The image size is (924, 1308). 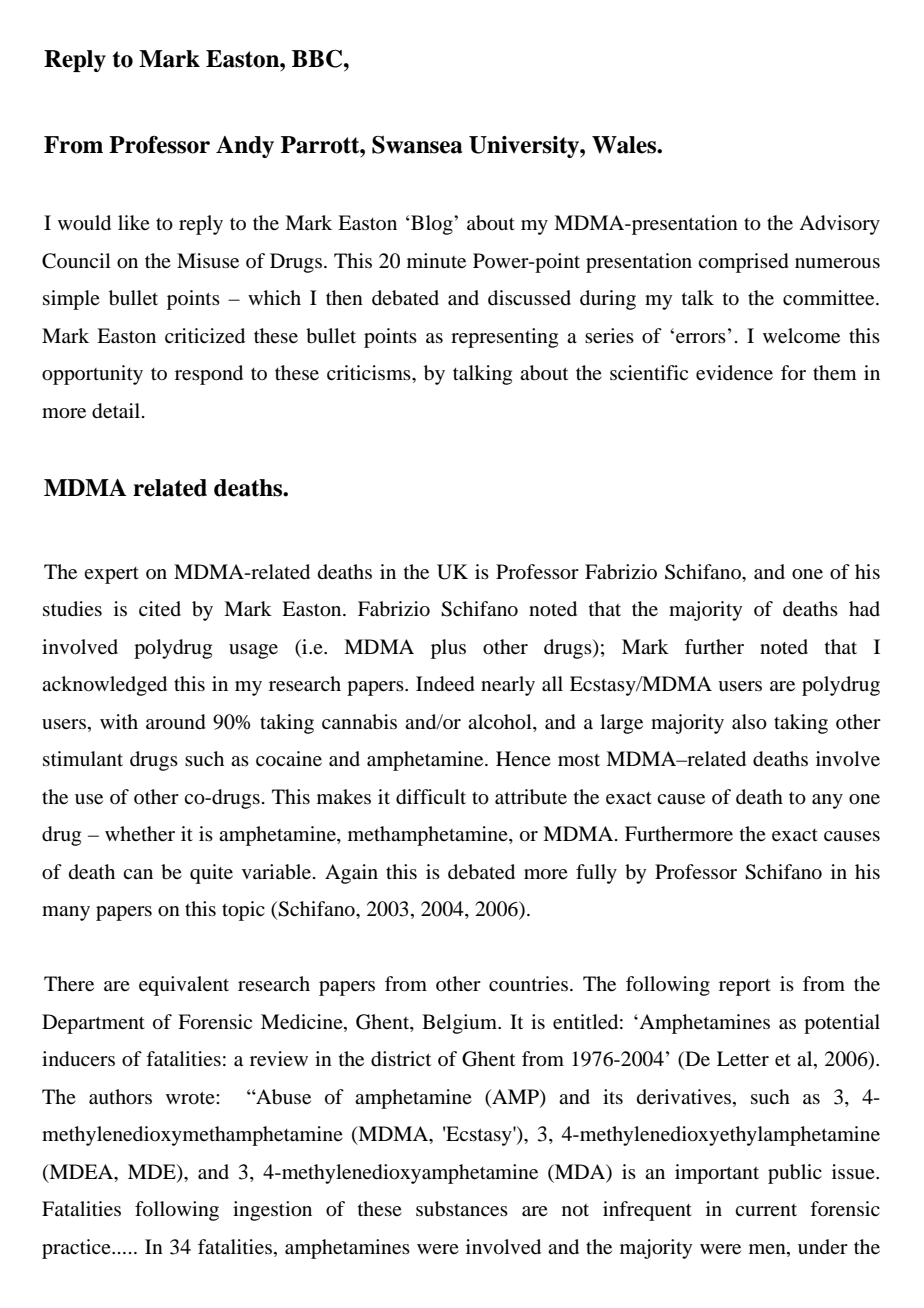 What do you see at coordinates (417, 145) in the screenshot?
I see `Swansea` at bounding box center [417, 145].
